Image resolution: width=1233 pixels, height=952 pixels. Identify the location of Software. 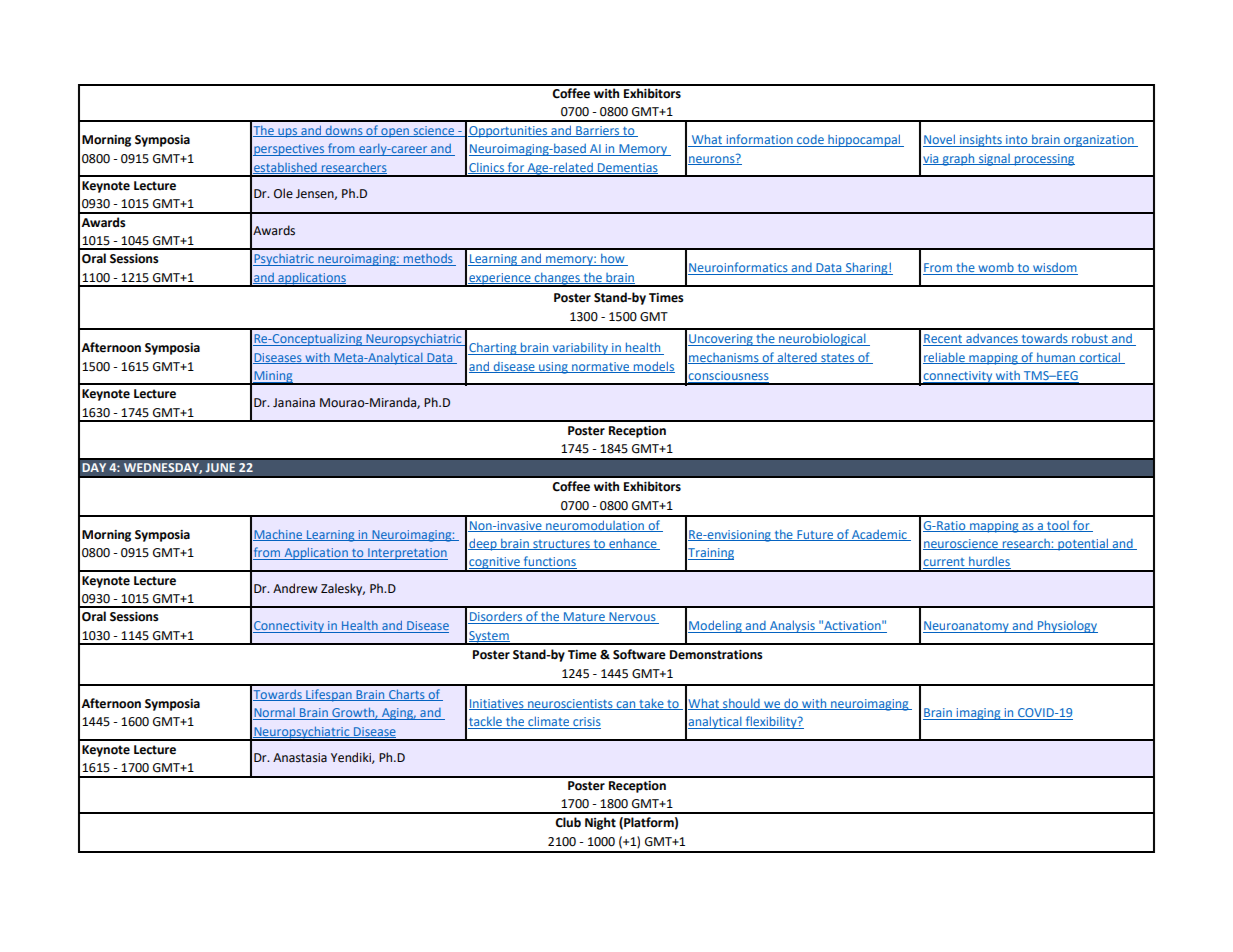
(639, 654).
